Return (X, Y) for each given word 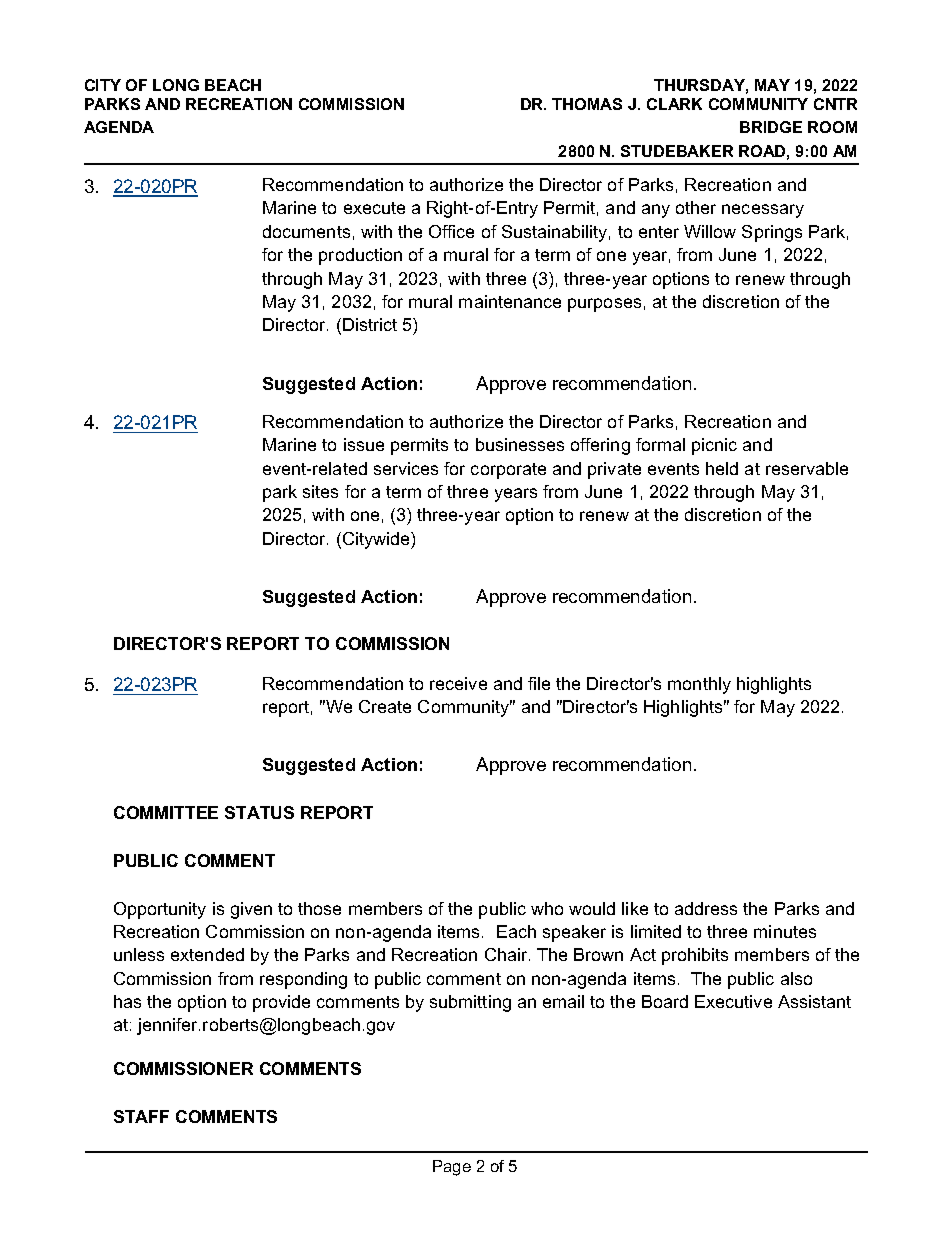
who (547, 908)
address (706, 908)
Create (385, 706)
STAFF (141, 1116)
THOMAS (587, 104)
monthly (699, 685)
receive (458, 683)
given (251, 910)
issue (364, 444)
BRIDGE (771, 127)
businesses (520, 444)
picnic (714, 446)
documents (306, 231)
